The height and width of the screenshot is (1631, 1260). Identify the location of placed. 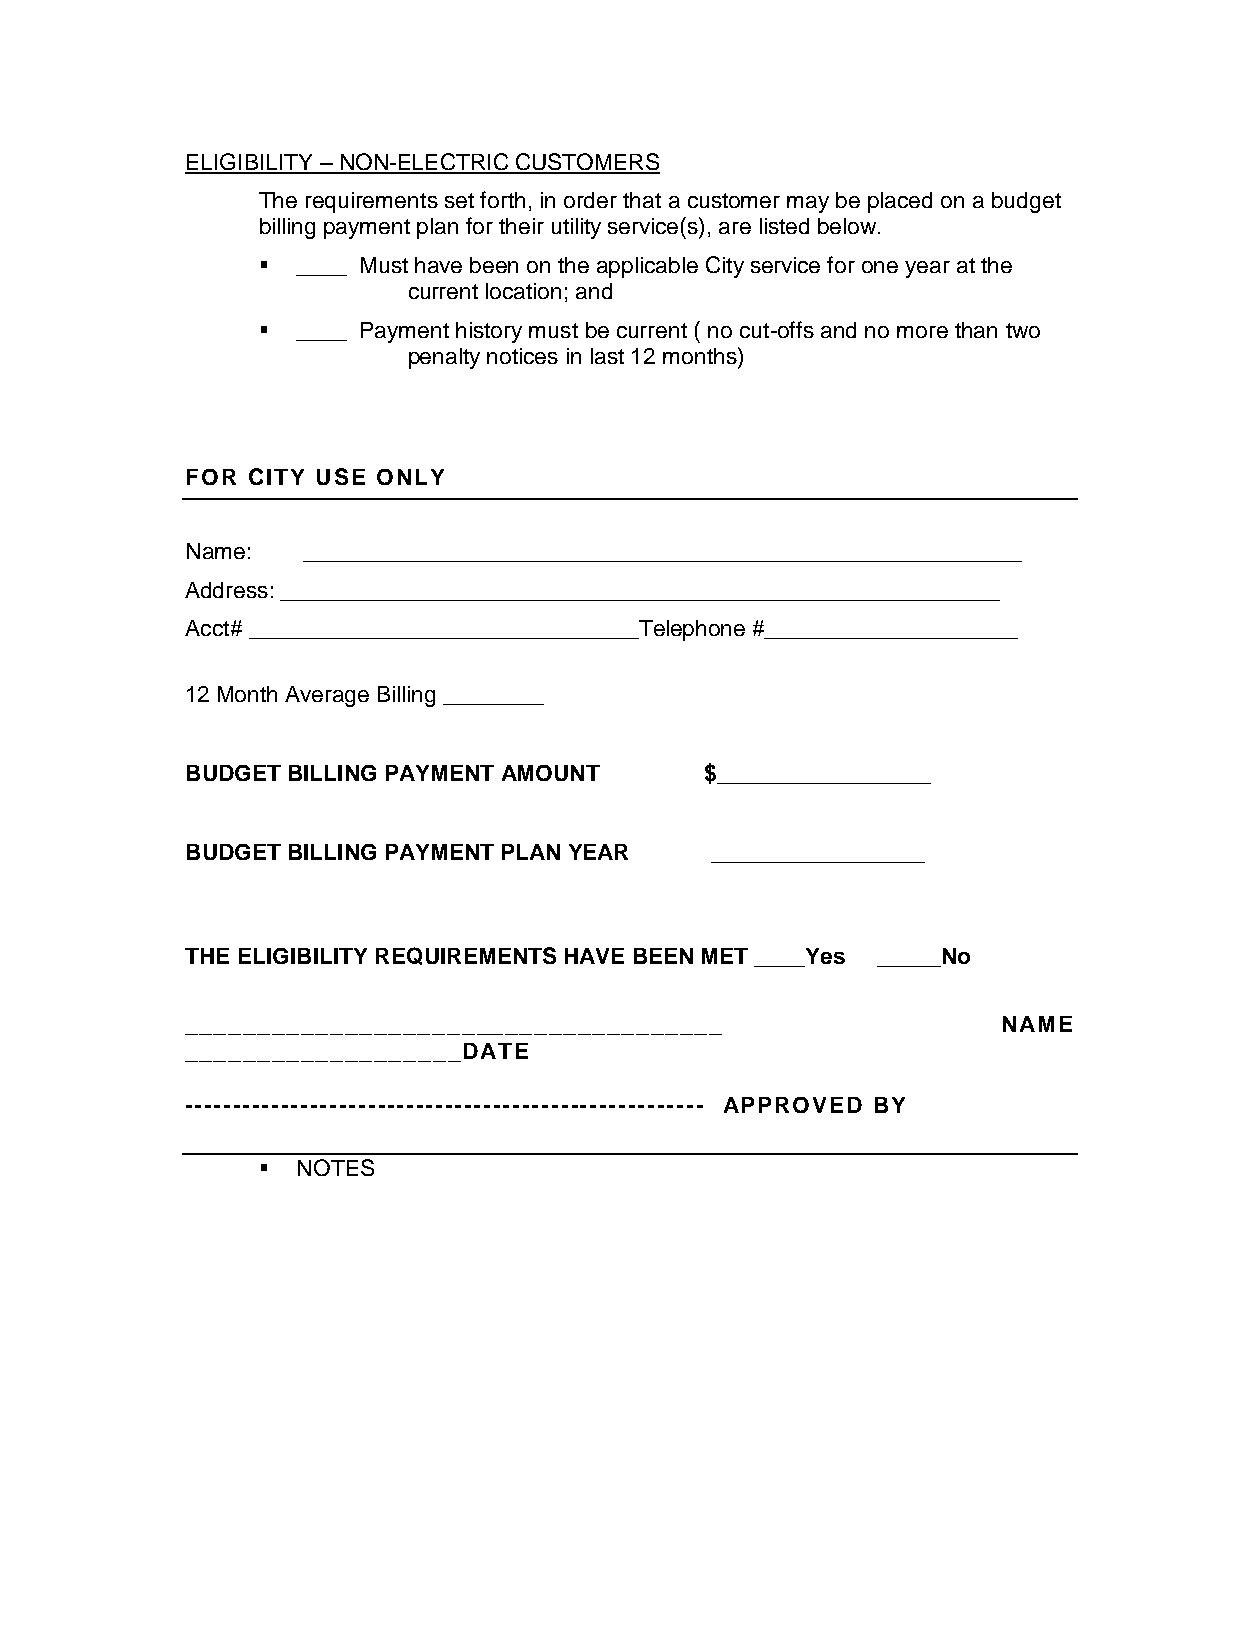
(900, 202).
